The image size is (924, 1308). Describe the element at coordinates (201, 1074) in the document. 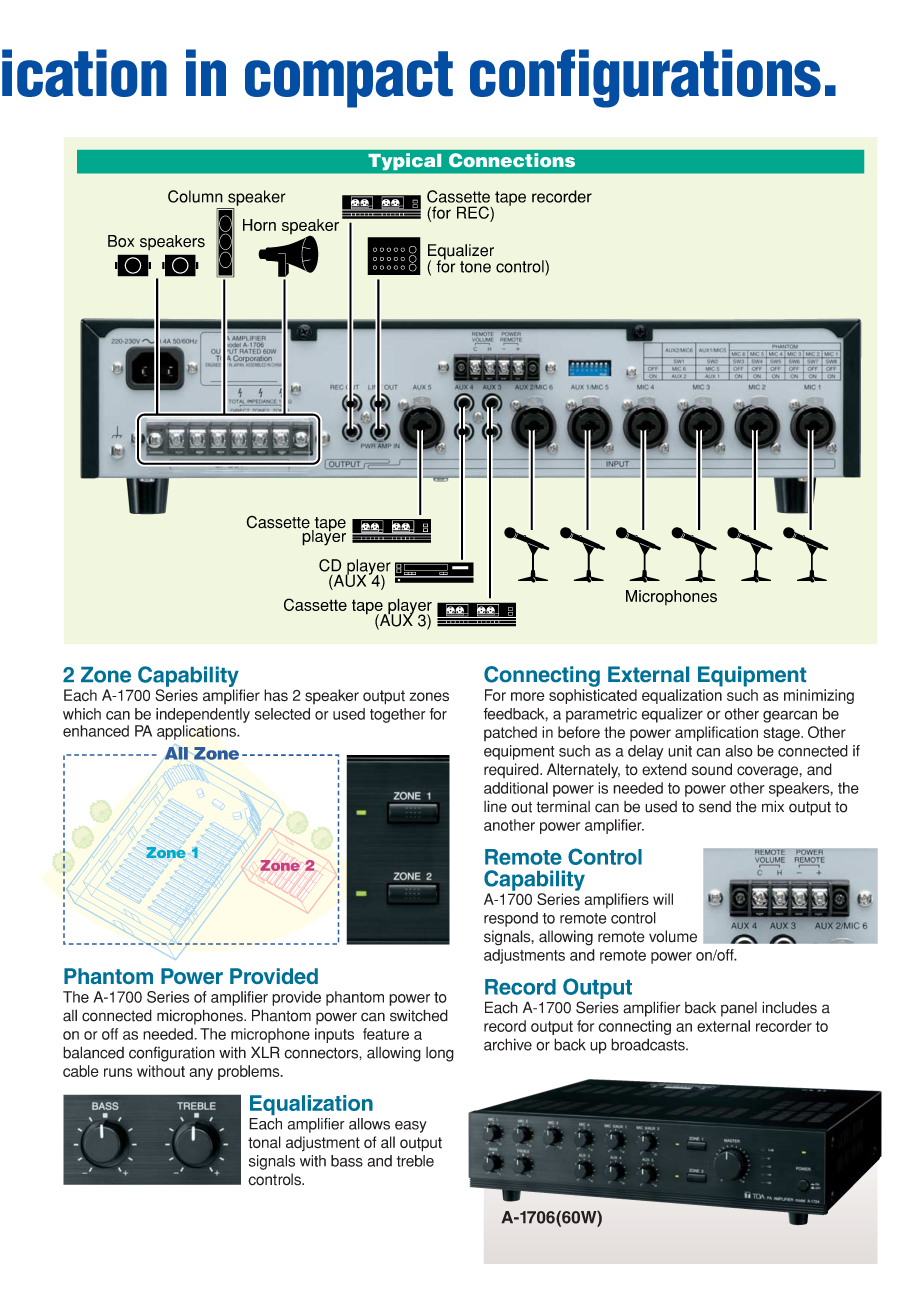

I see `any` at that location.
